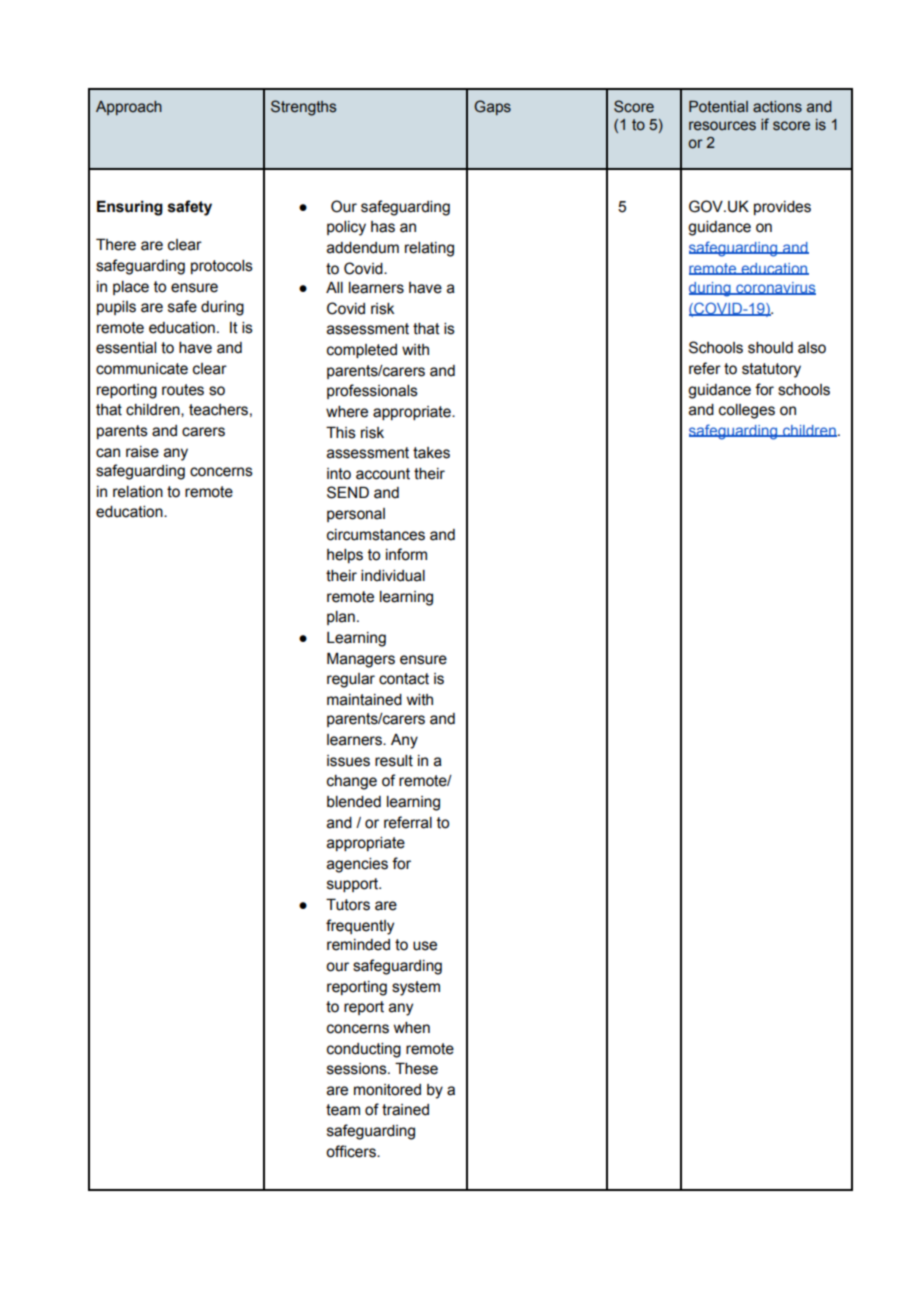  Describe the element at coordinates (348, 905) in the document. I see `Tutors` at that location.
